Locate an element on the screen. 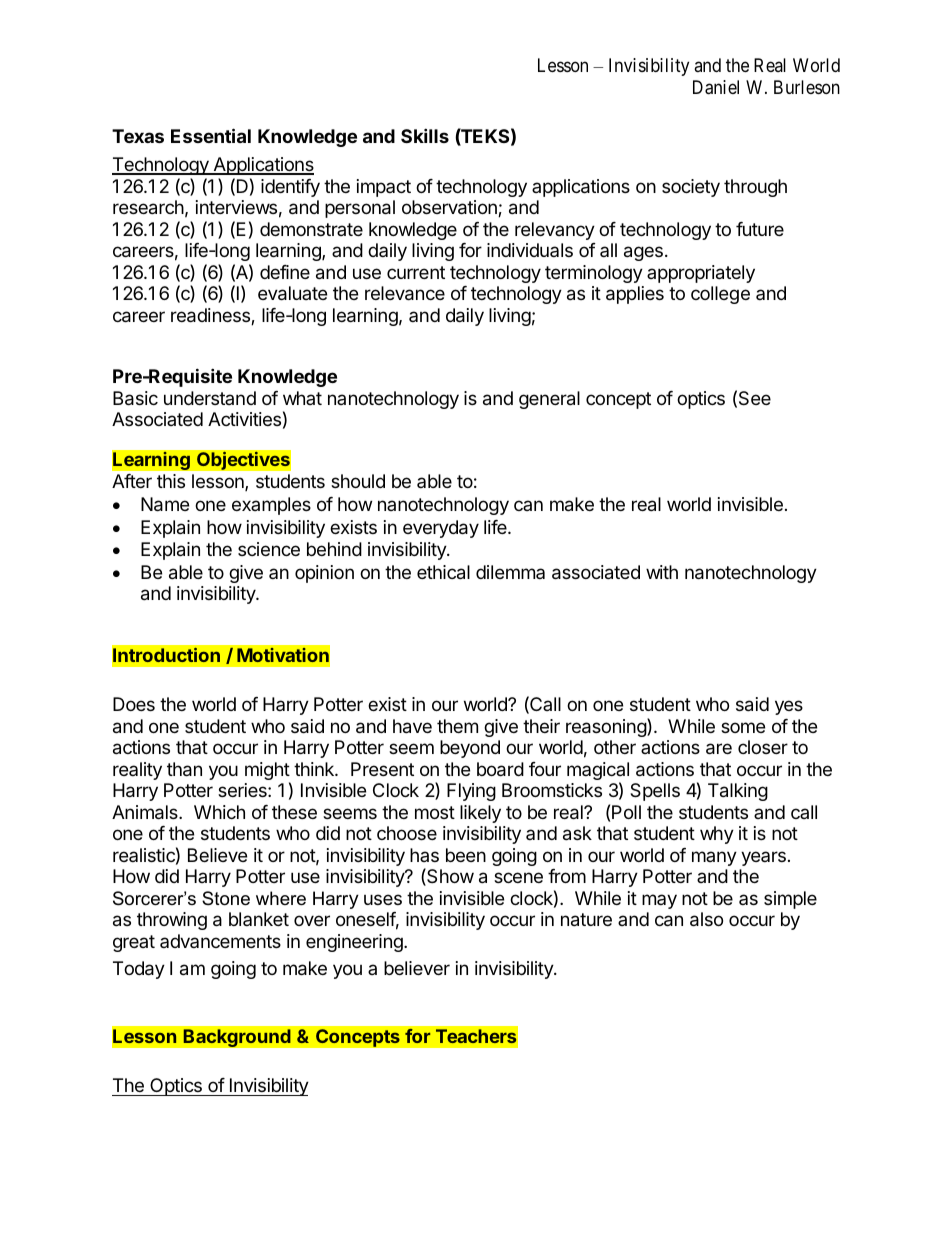 The width and height of the screenshot is (952, 1233). them is located at coordinates (457, 726).
